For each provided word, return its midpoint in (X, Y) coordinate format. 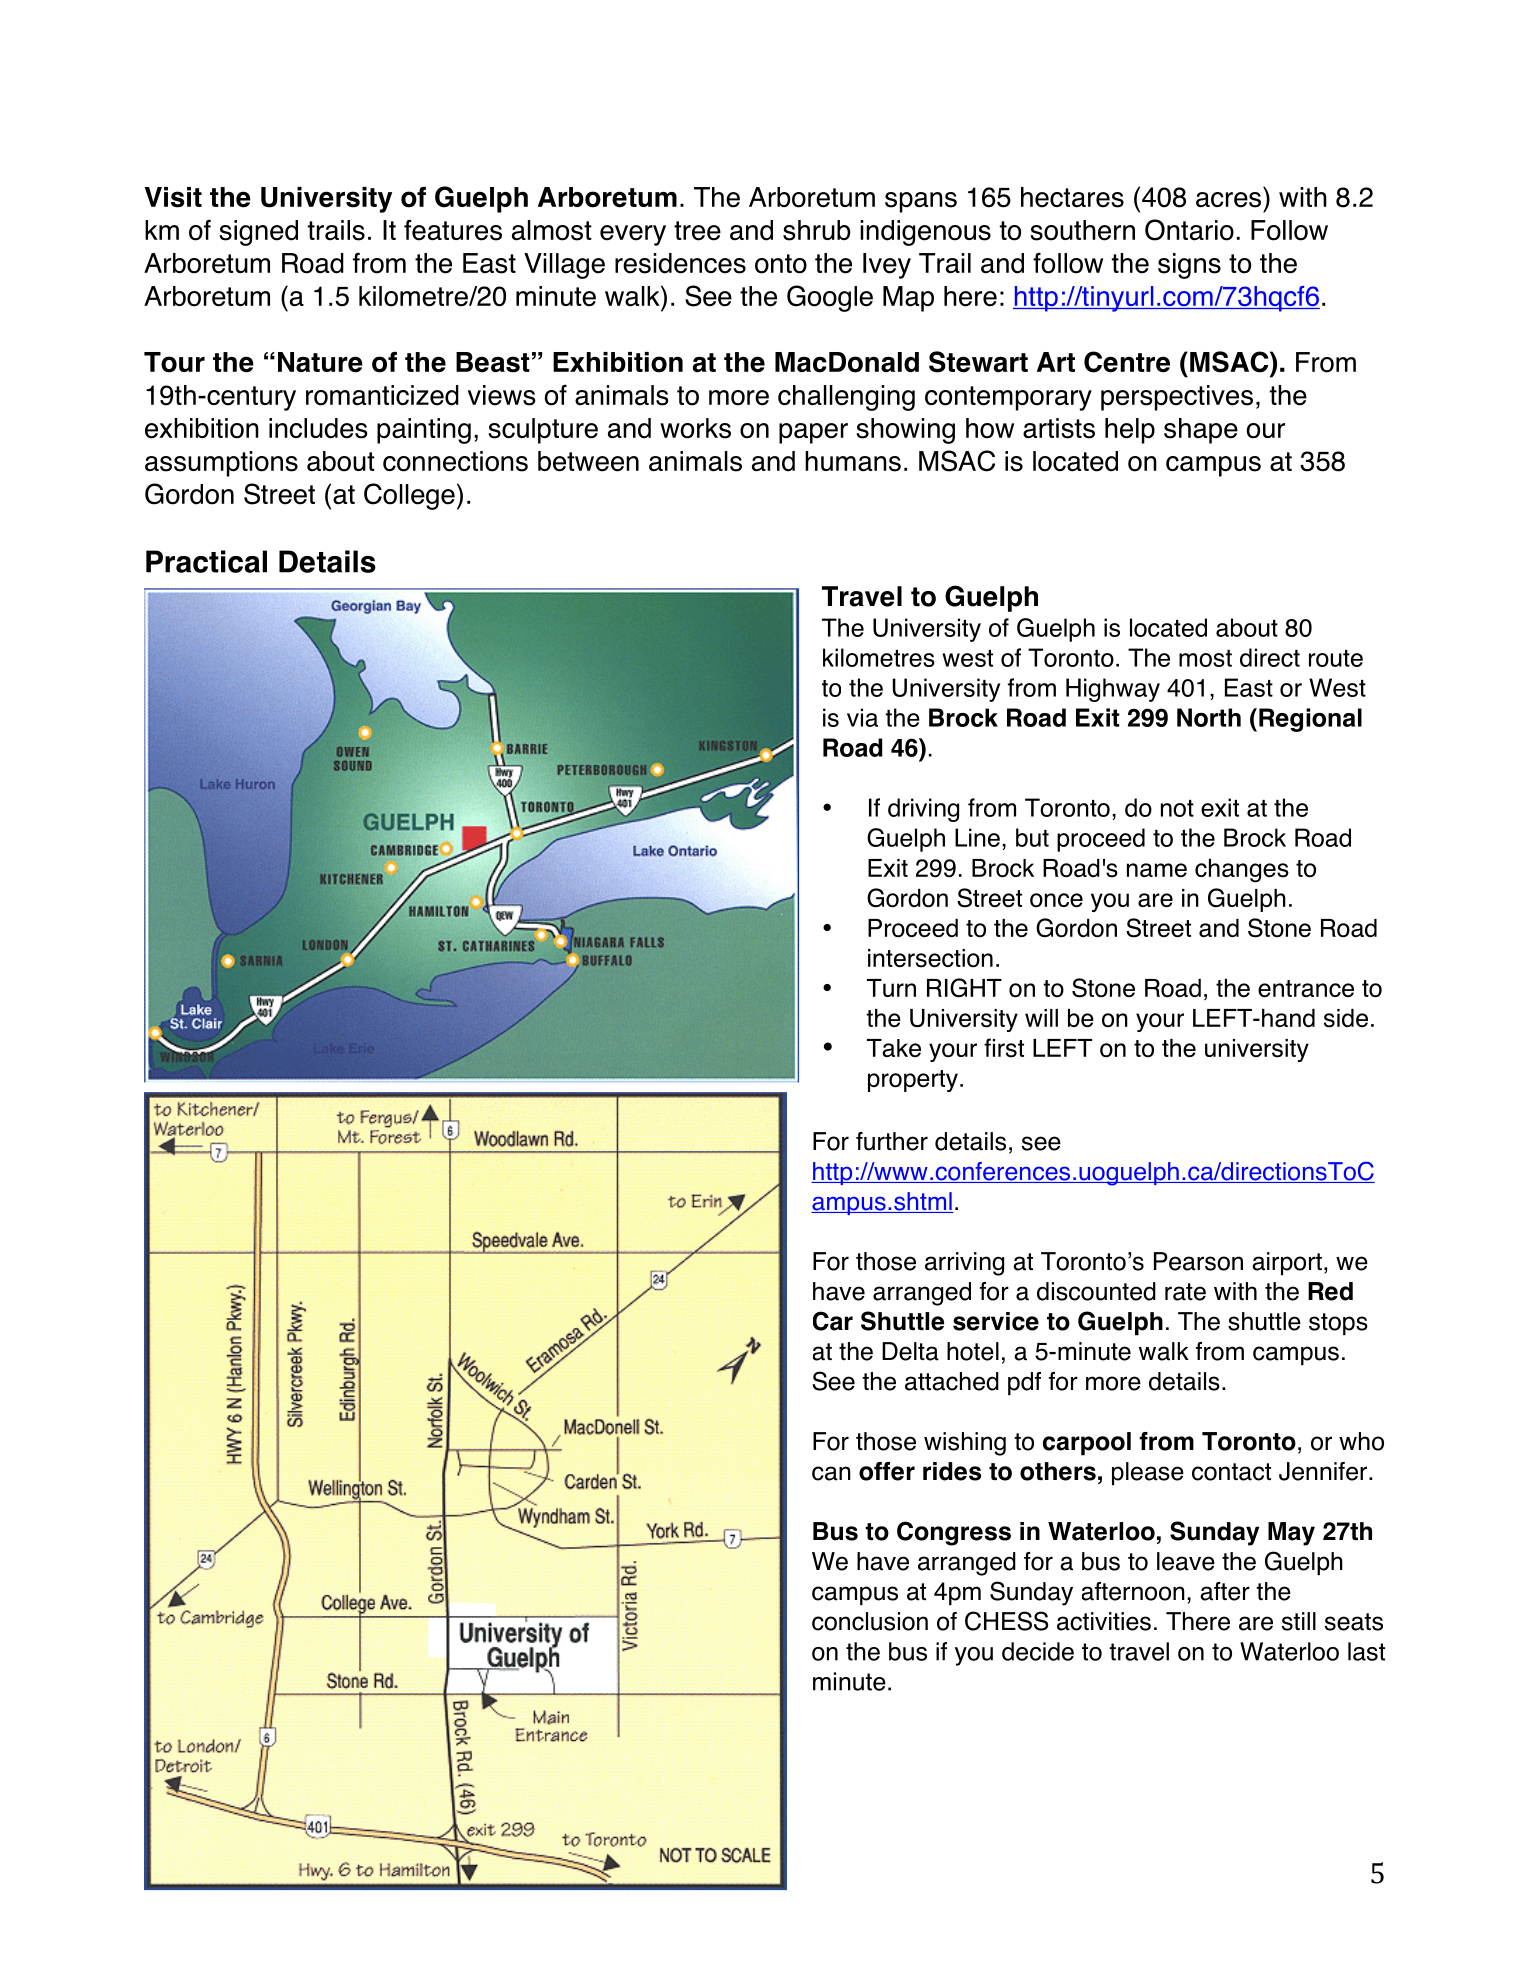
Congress (954, 1533)
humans (853, 461)
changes (1242, 871)
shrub (817, 230)
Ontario (1189, 230)
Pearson (1198, 1261)
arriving (964, 1264)
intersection (930, 958)
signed (258, 233)
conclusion (870, 1621)
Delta (910, 1351)
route (1336, 658)
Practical (206, 561)
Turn (891, 988)
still (1299, 1621)
